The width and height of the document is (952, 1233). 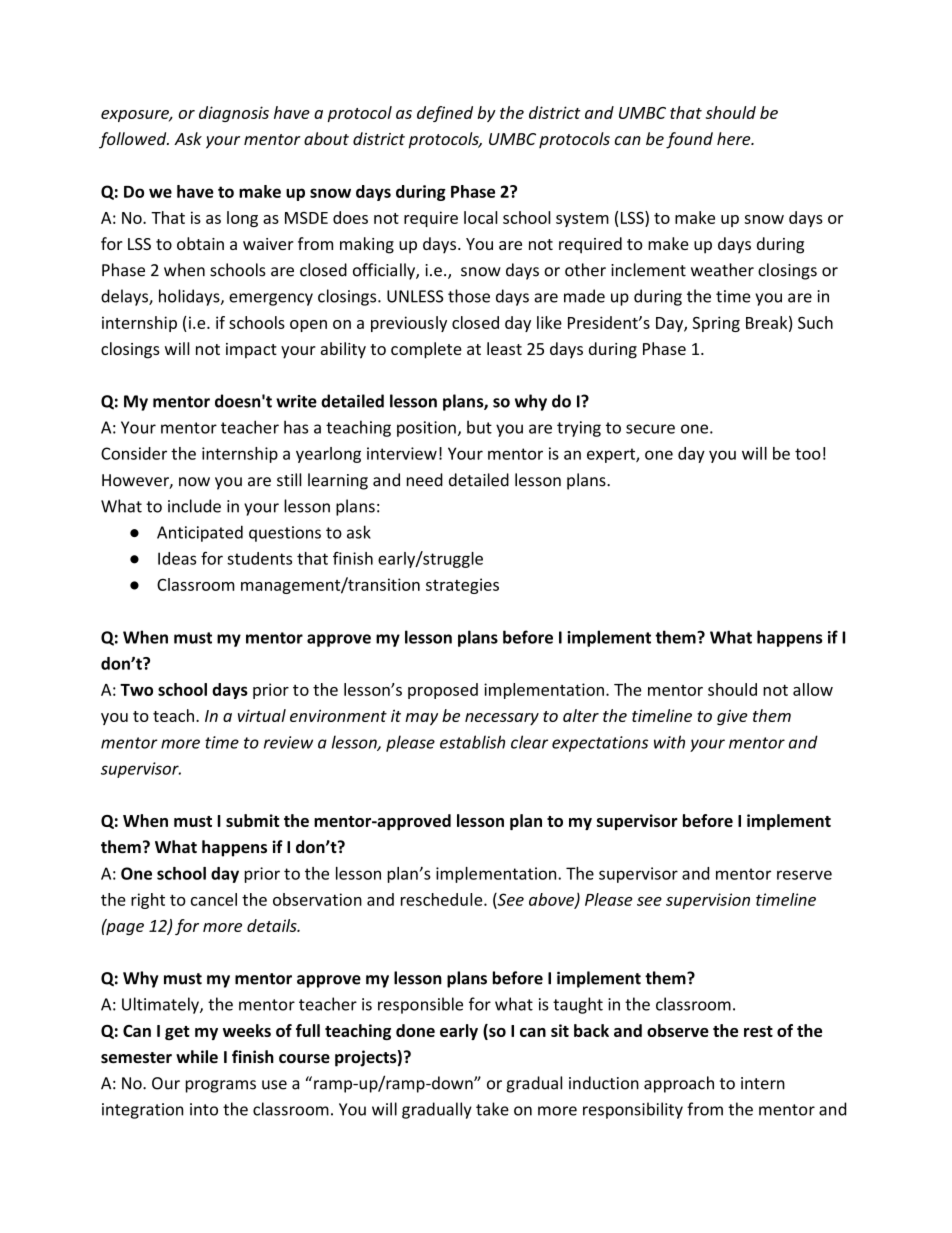 What do you see at coordinates (679, 1084) in the document?
I see `approach` at bounding box center [679, 1084].
